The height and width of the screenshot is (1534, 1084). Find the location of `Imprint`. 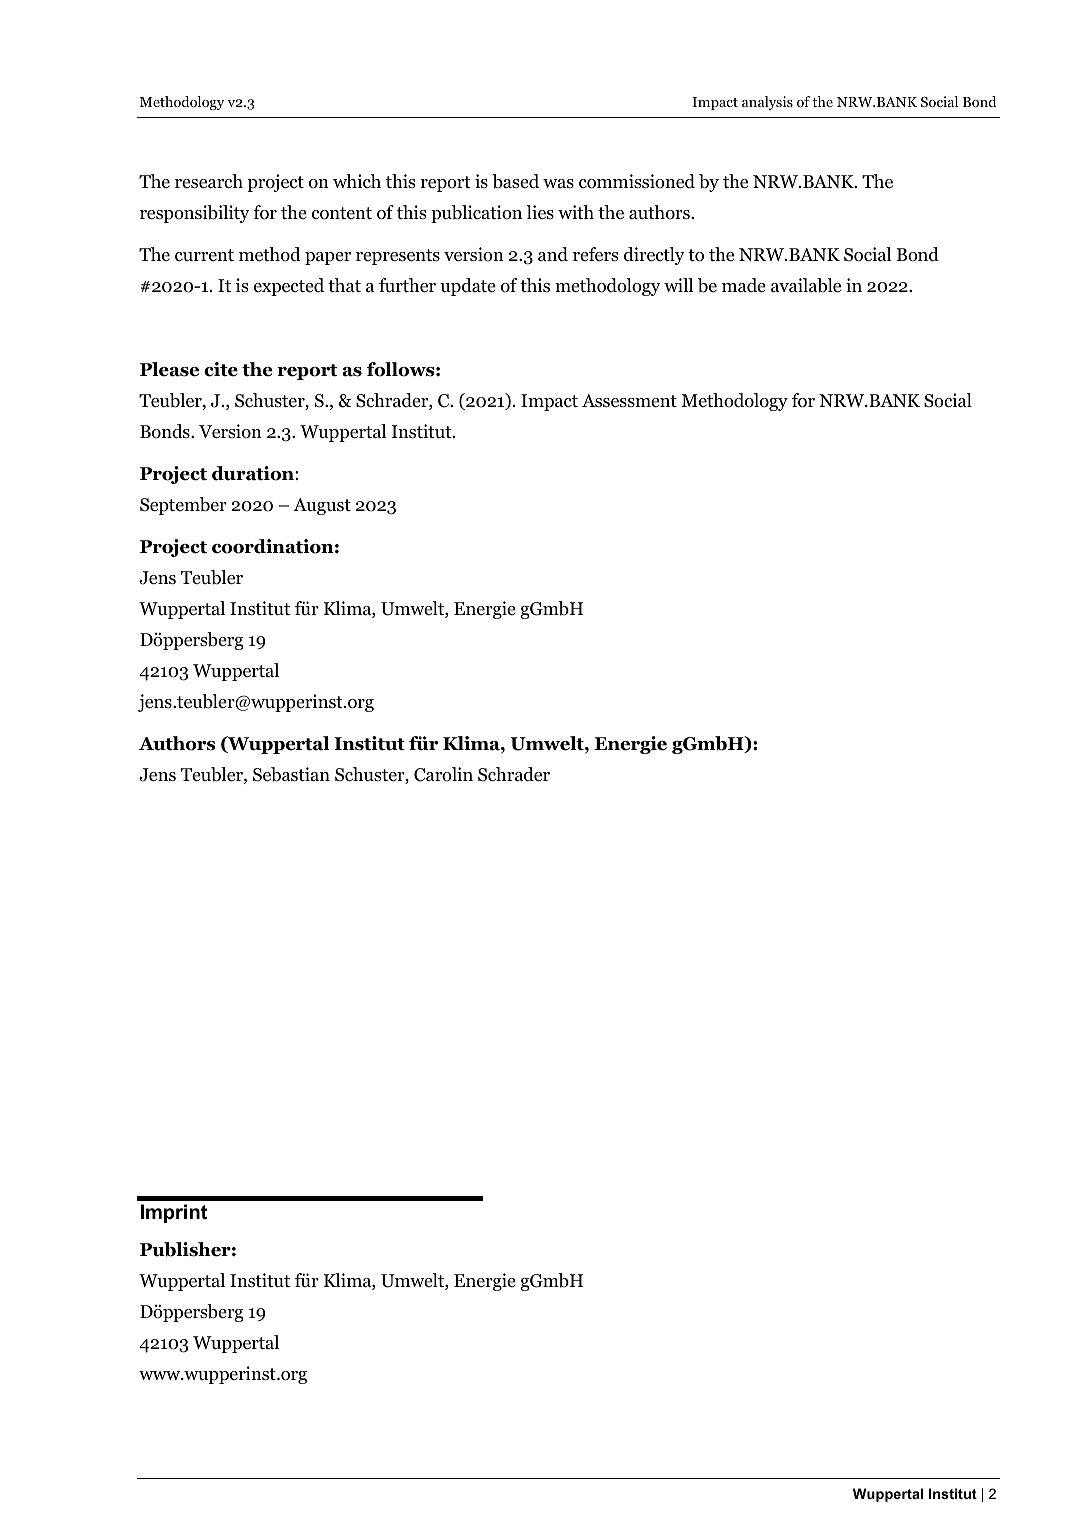

Imprint is located at coordinates (174, 1213).
